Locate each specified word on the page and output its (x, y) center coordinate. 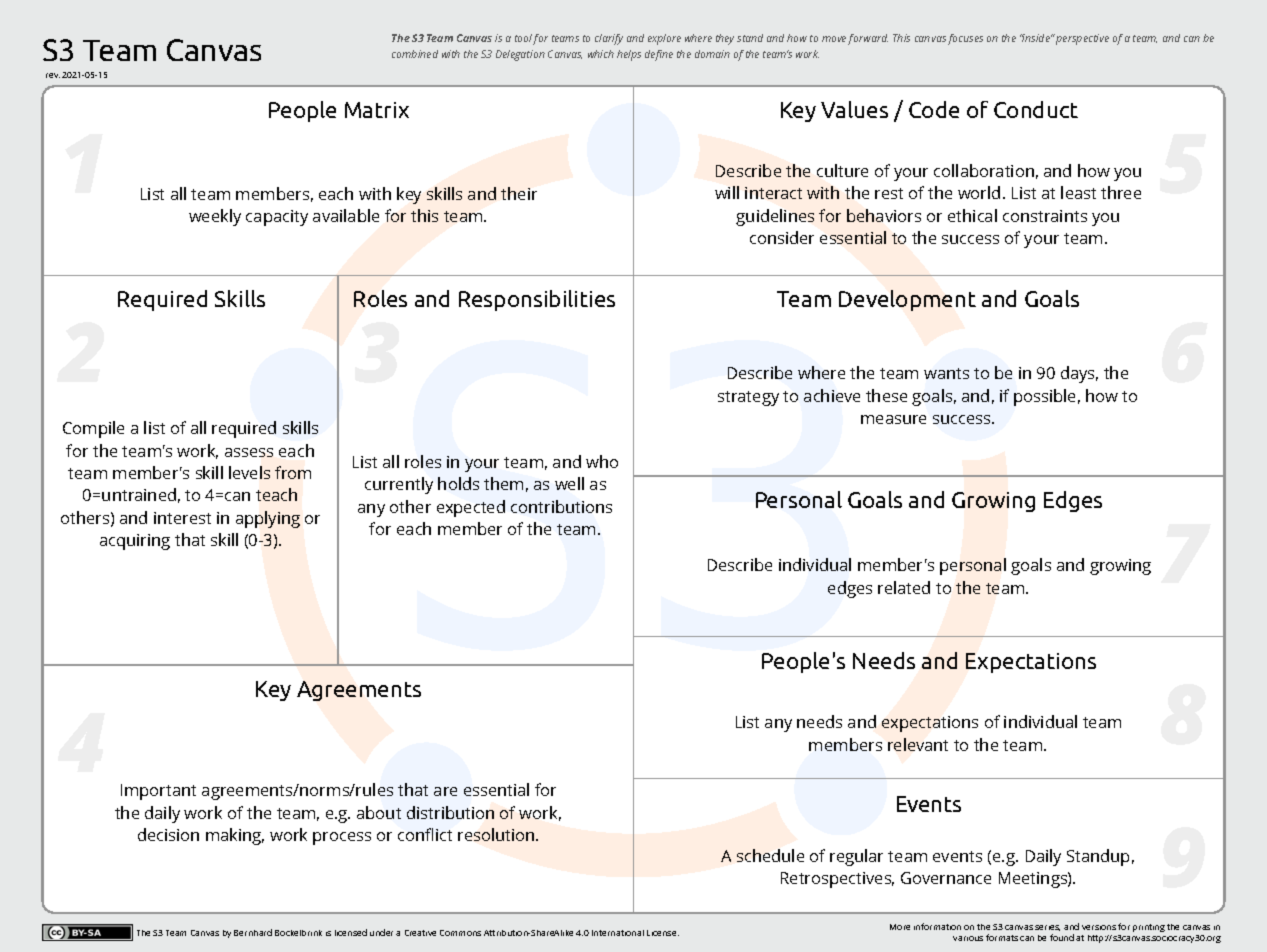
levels (249, 472)
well (569, 483)
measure (893, 419)
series (1047, 928)
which (601, 54)
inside (1037, 38)
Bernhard (253, 932)
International (618, 933)
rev (53, 75)
